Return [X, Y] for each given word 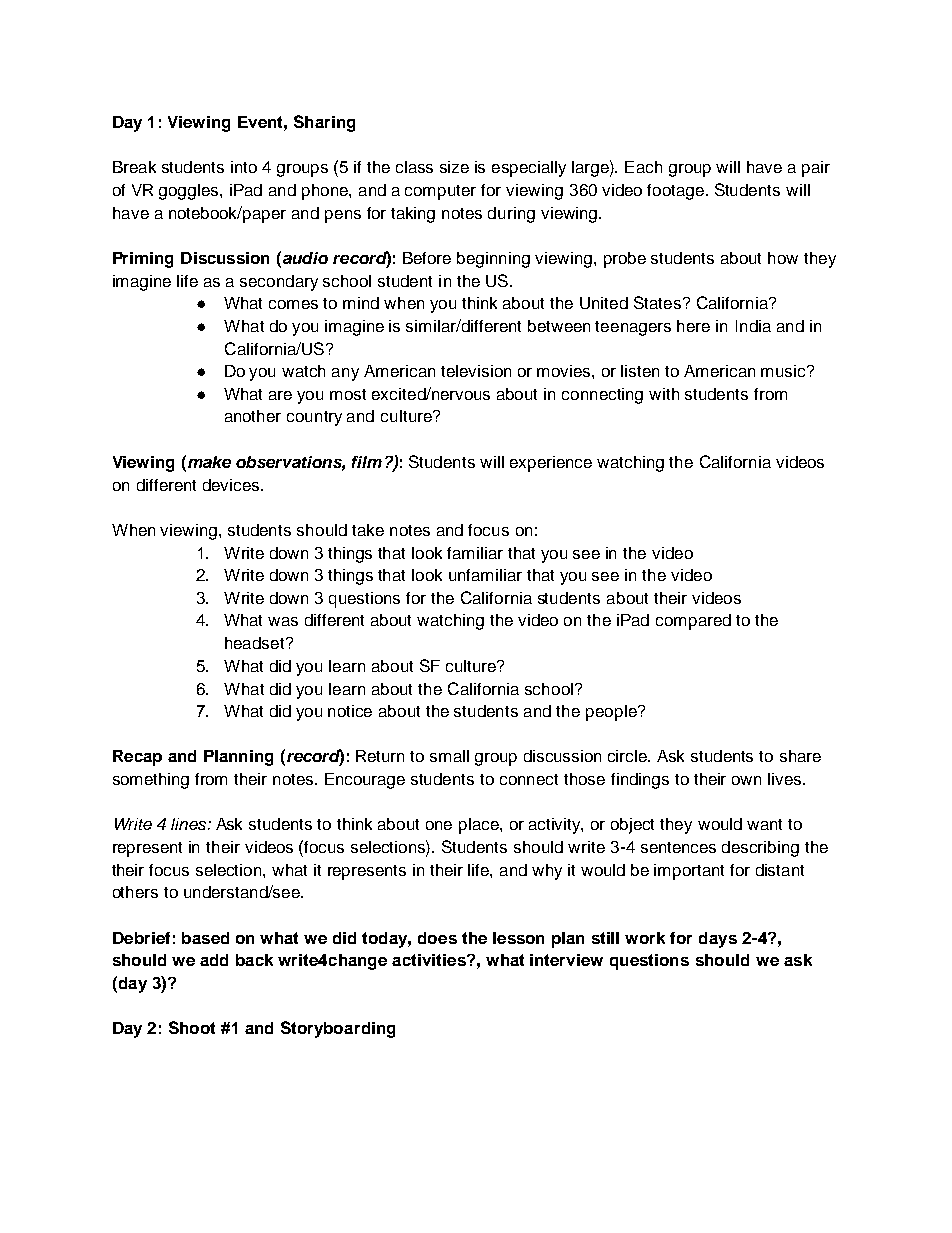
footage [675, 192]
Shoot [192, 1027]
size [454, 167]
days [718, 940]
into [244, 167]
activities [430, 960]
